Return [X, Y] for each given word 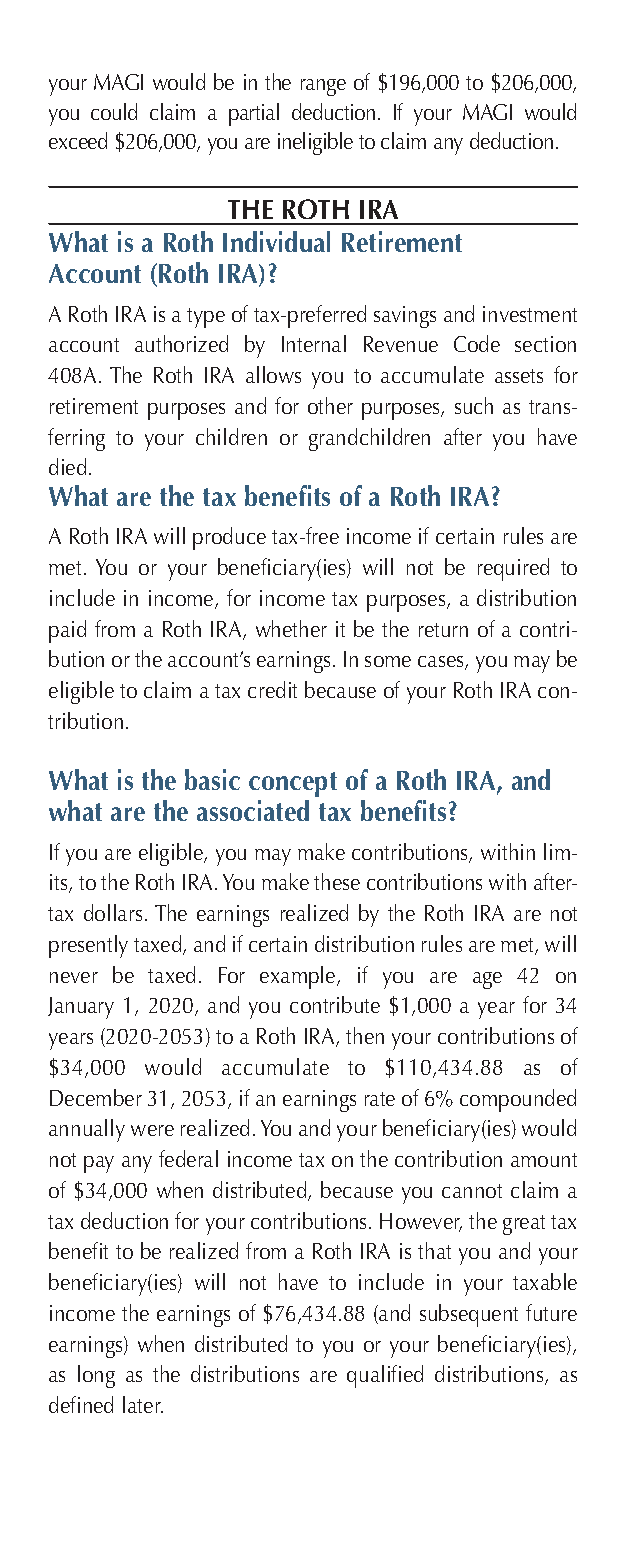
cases [442, 663]
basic [212, 779]
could [114, 111]
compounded [518, 1100]
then [365, 1035]
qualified [385, 1376]
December [96, 1097]
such [474, 405]
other [330, 405]
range [323, 87]
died [67, 466]
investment [530, 314]
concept [293, 786]
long [96, 1376]
